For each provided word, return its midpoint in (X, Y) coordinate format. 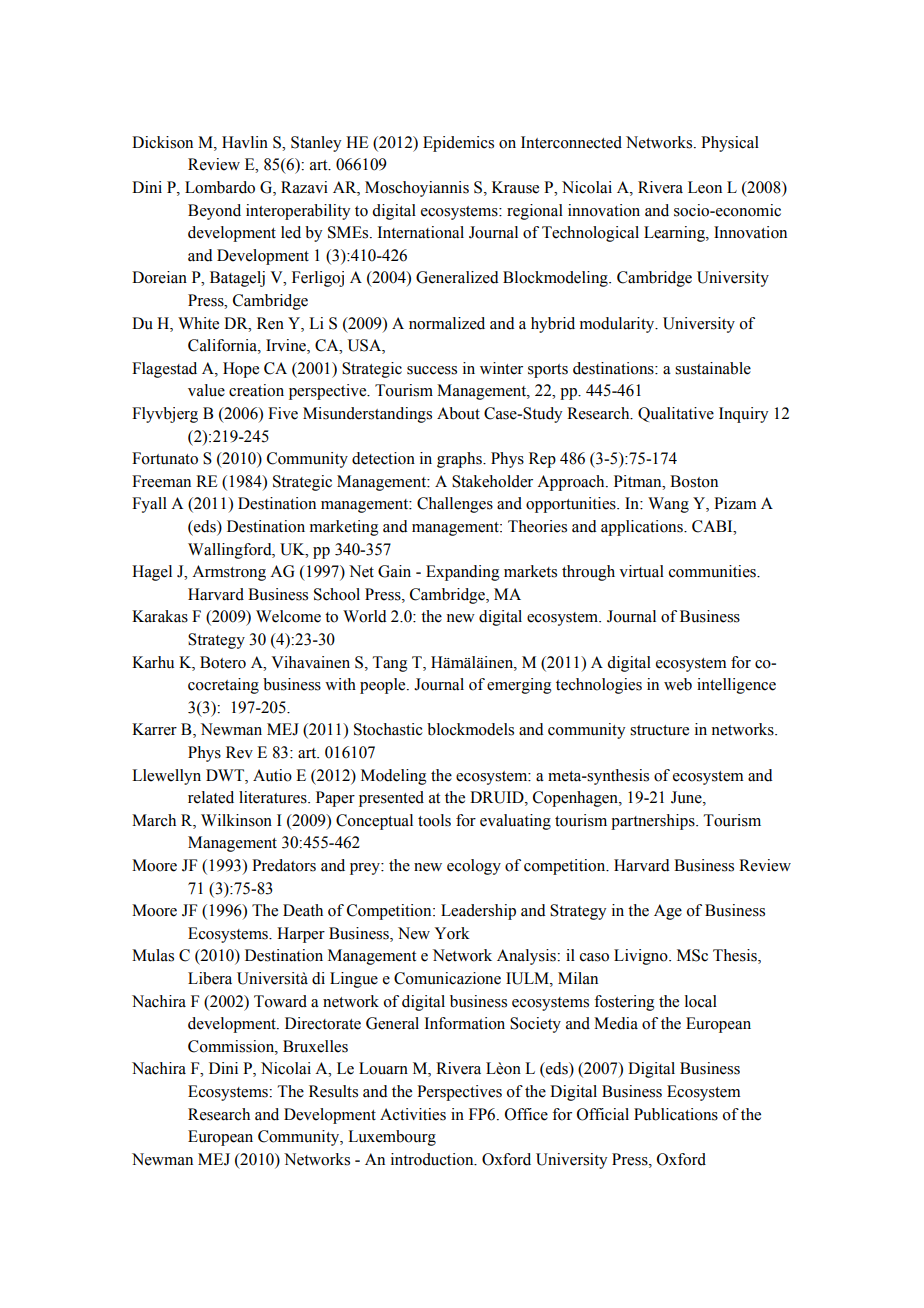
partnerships (654, 822)
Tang (390, 664)
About (458, 413)
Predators (284, 865)
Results (333, 1091)
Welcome (288, 616)
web (678, 684)
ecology (474, 867)
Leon (705, 187)
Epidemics (458, 144)
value (206, 390)
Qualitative (676, 414)
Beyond (214, 212)
